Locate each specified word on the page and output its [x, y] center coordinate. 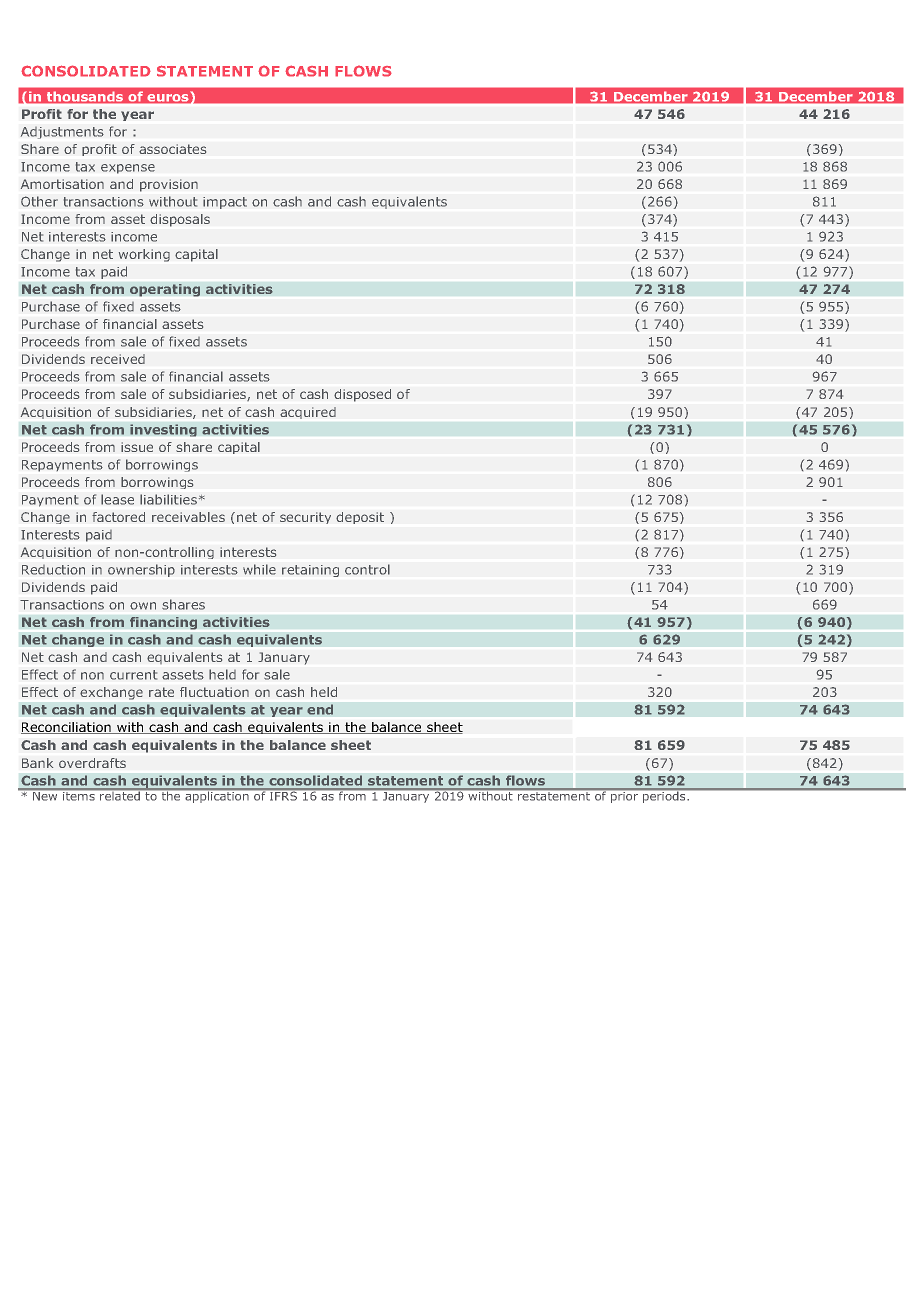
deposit [360, 518]
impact [225, 203]
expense [128, 169]
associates [173, 149]
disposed [362, 395]
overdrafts [92, 763]
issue [137, 447]
